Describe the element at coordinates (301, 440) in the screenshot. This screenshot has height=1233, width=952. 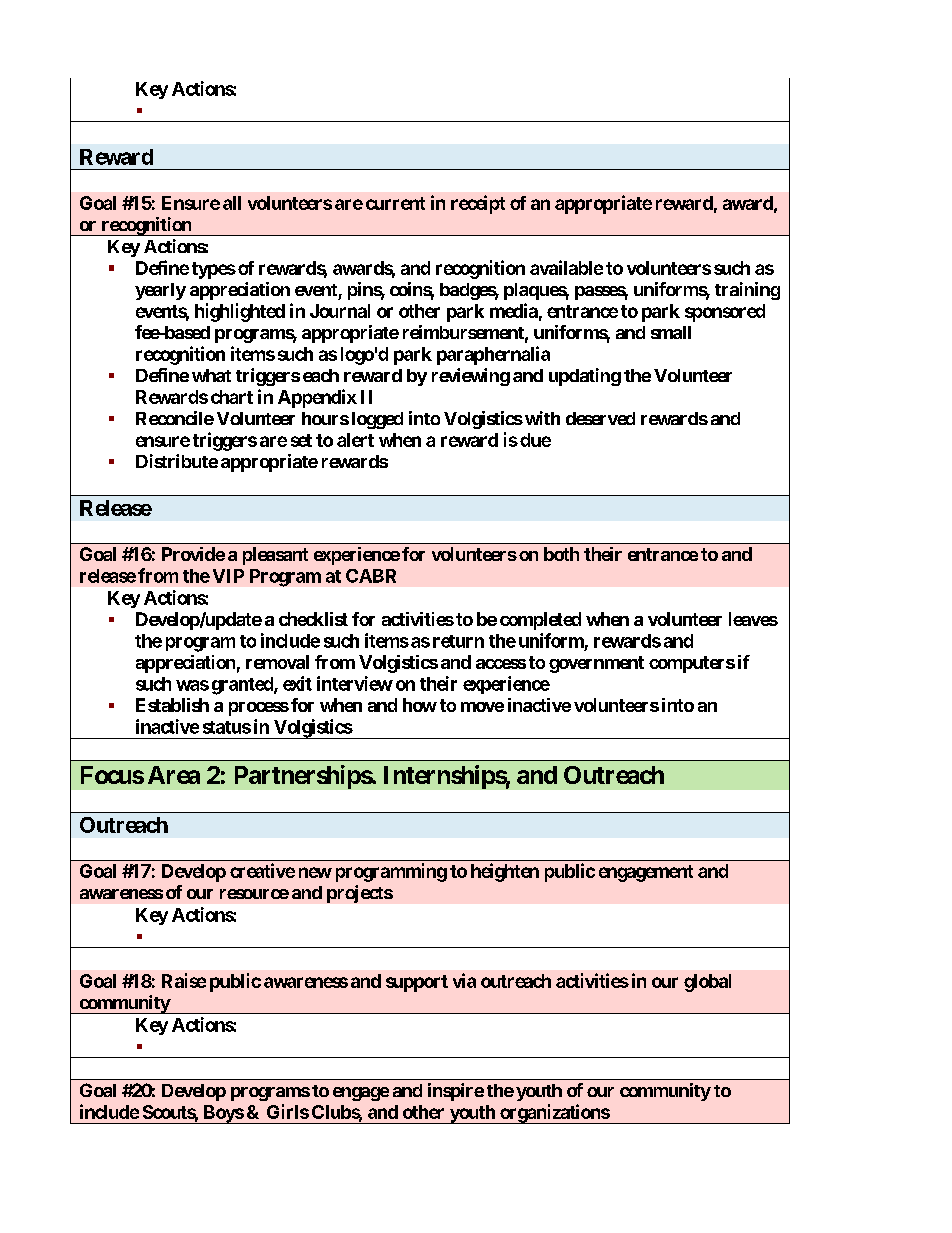
I see `set` at that location.
